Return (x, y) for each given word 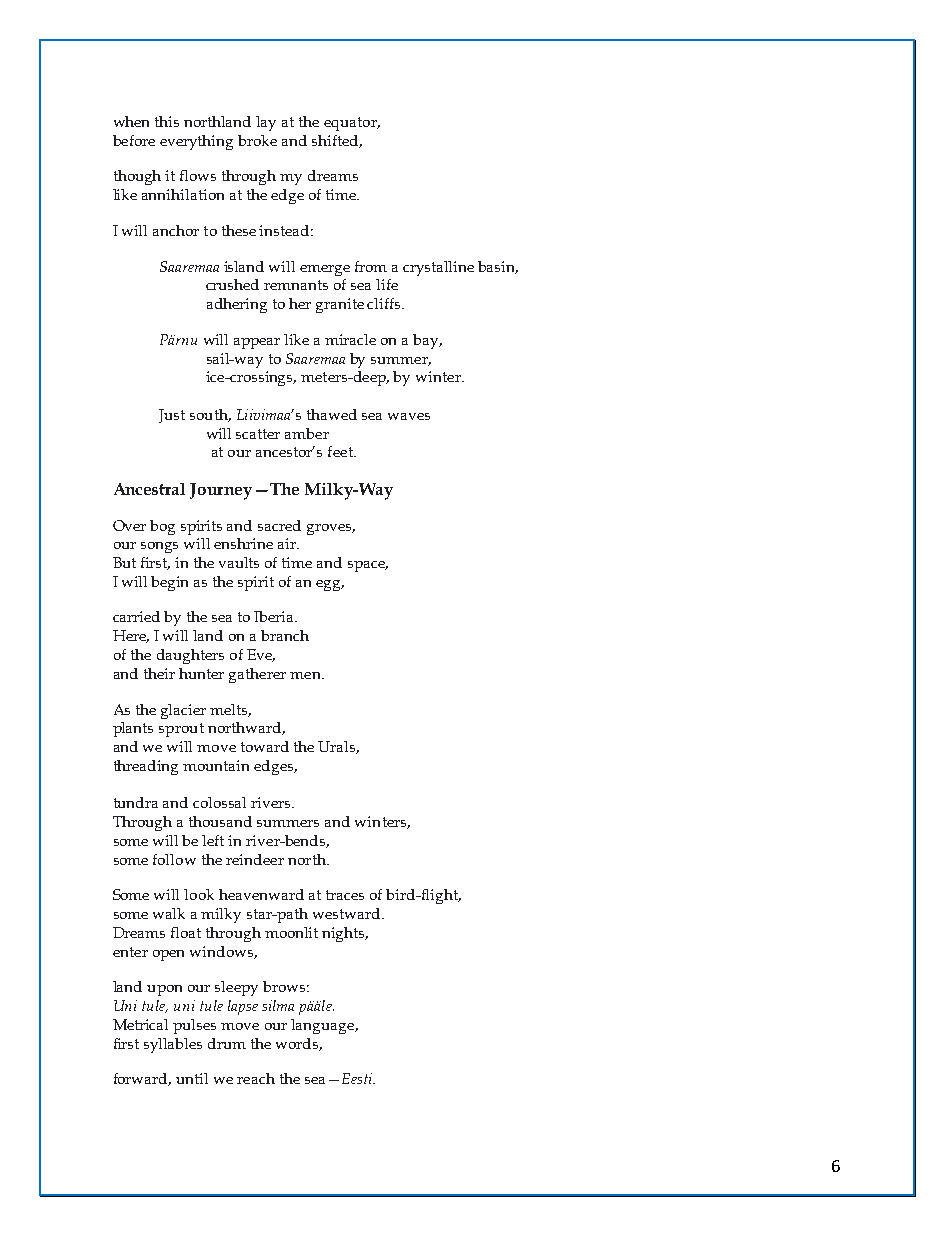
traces (345, 895)
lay (266, 123)
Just (172, 416)
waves (409, 416)
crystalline (438, 268)
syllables (173, 1045)
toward (265, 746)
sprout (181, 730)
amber (307, 433)
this (167, 121)
